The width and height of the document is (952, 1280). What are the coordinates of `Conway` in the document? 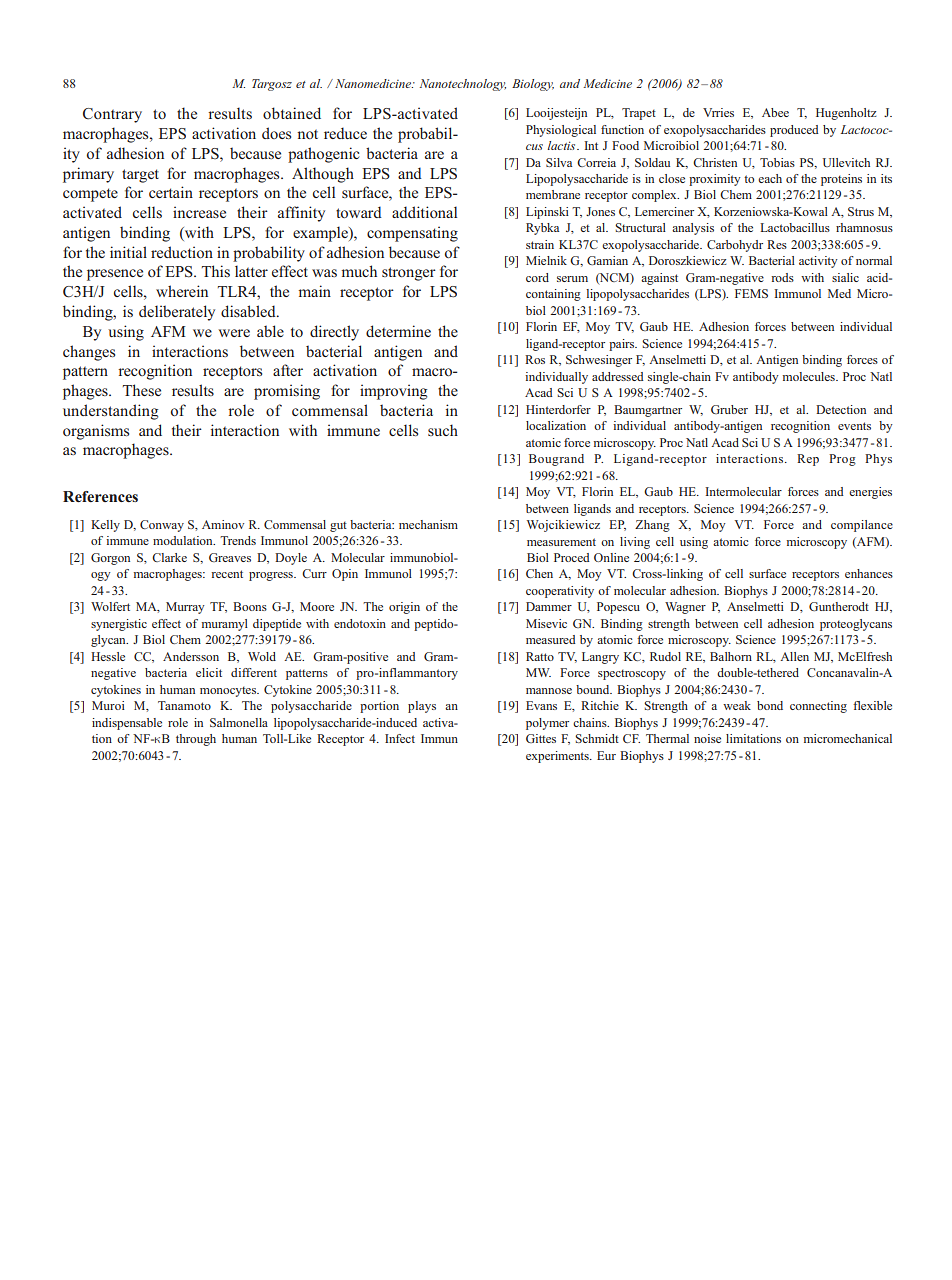 It's located at (162, 526).
